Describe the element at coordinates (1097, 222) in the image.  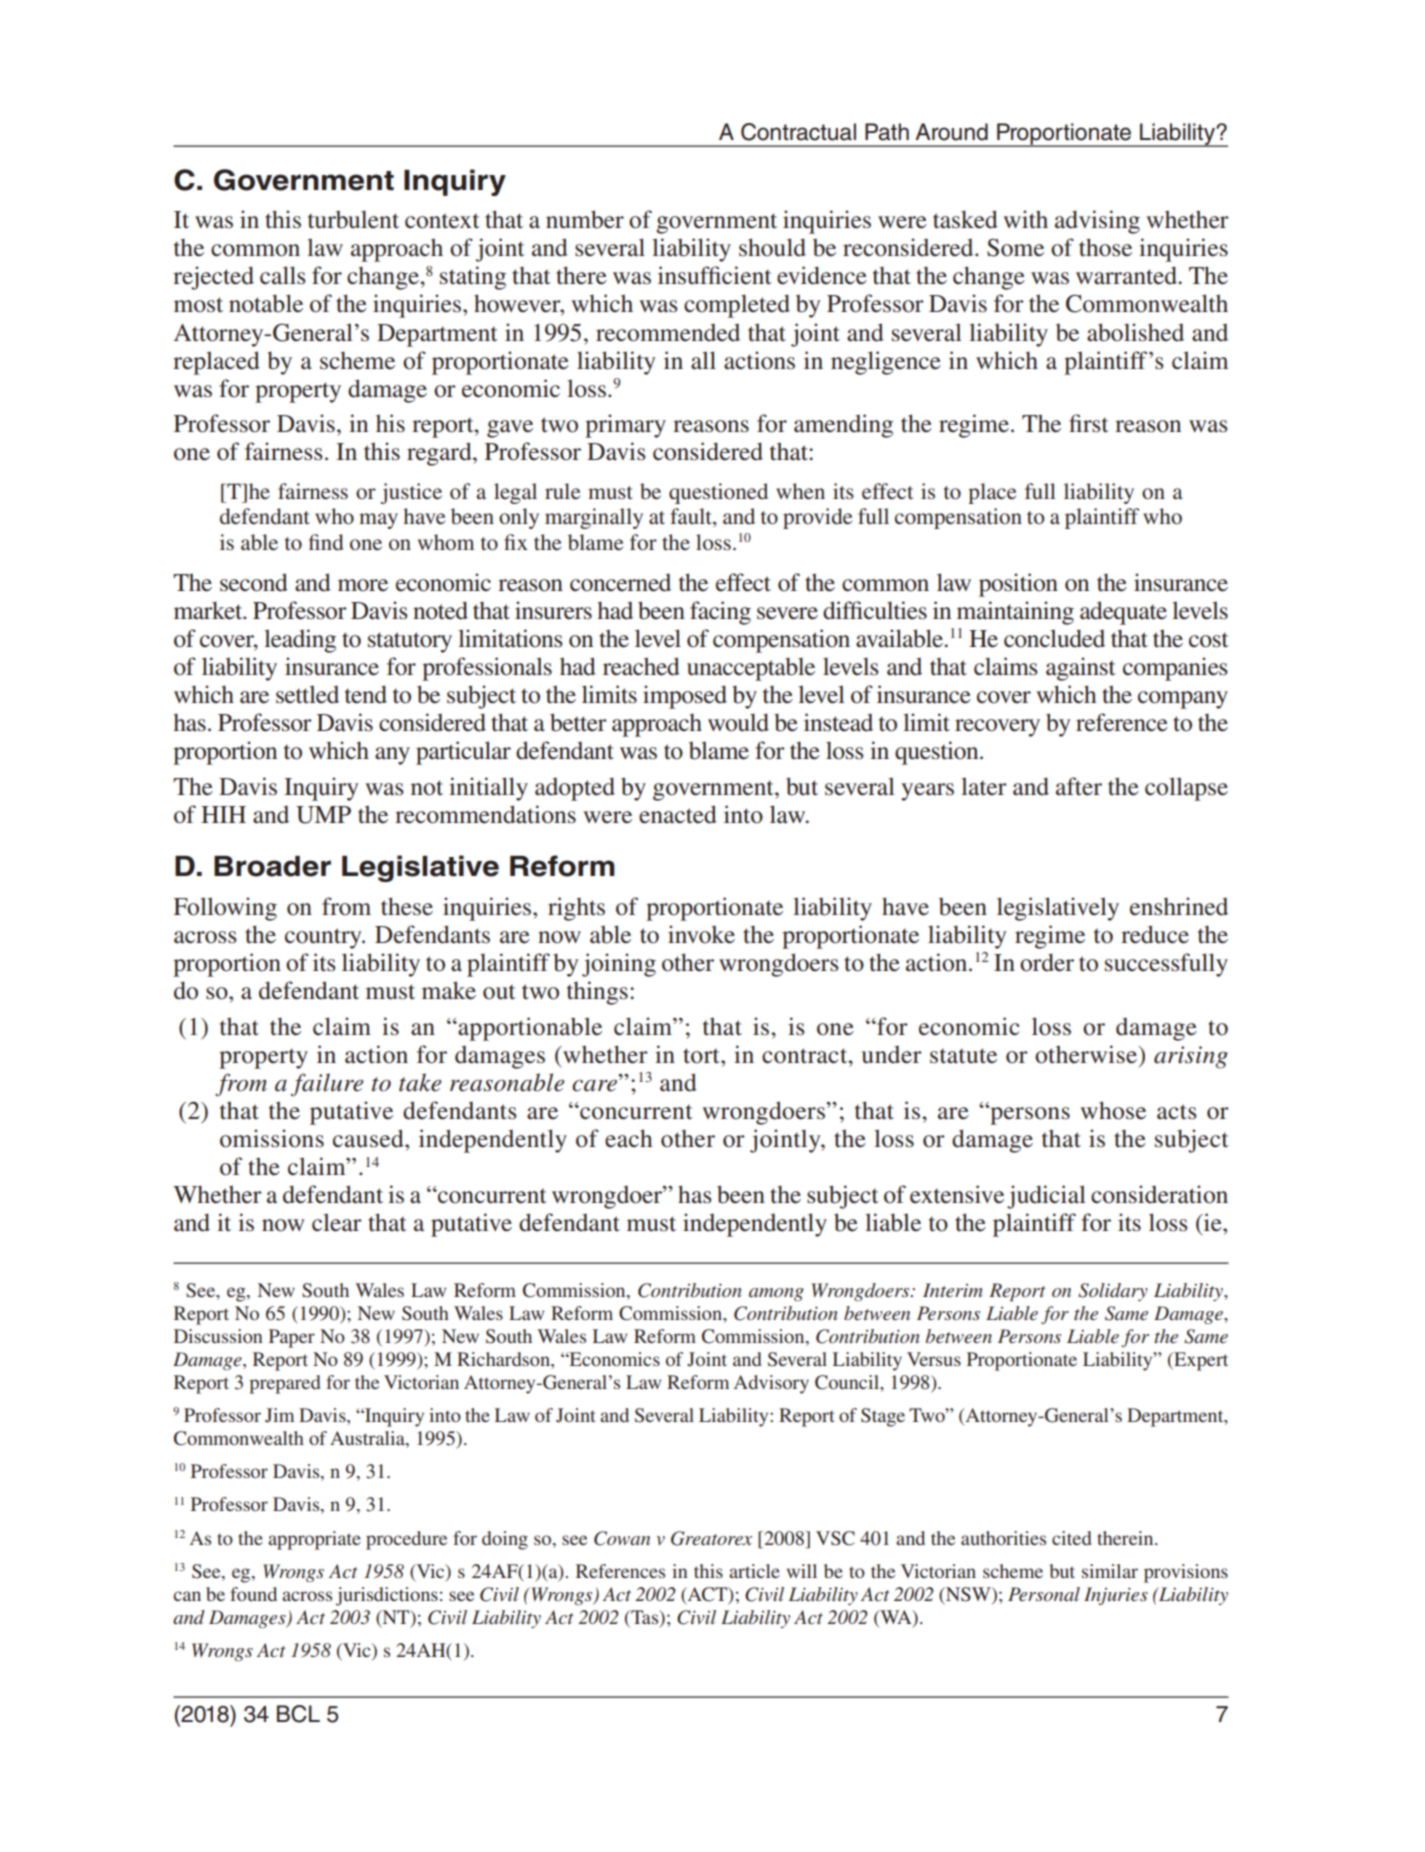
I see `advising` at that location.
